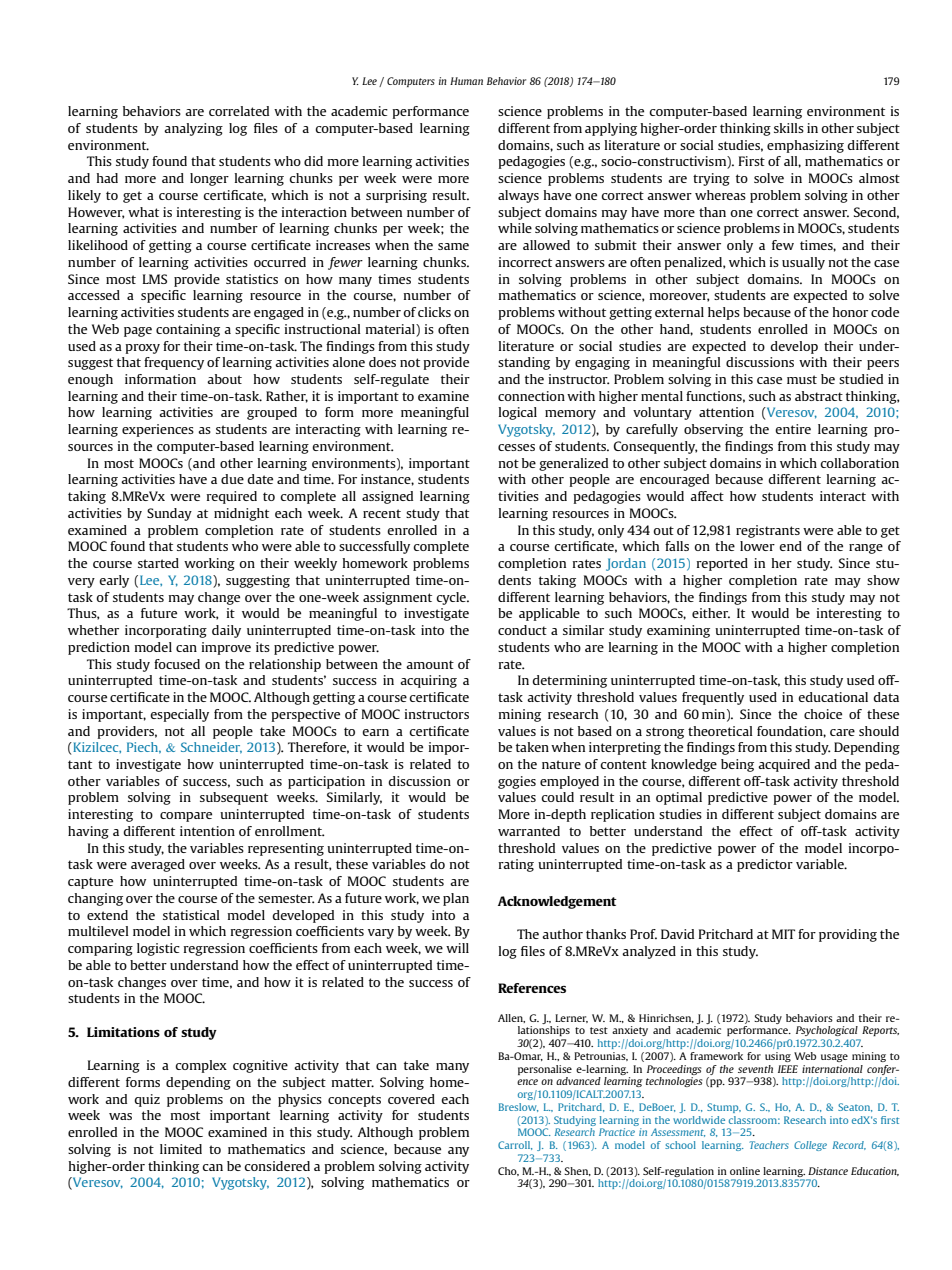  What do you see at coordinates (193, 129) in the screenshot?
I see `analyzing` at bounding box center [193, 129].
